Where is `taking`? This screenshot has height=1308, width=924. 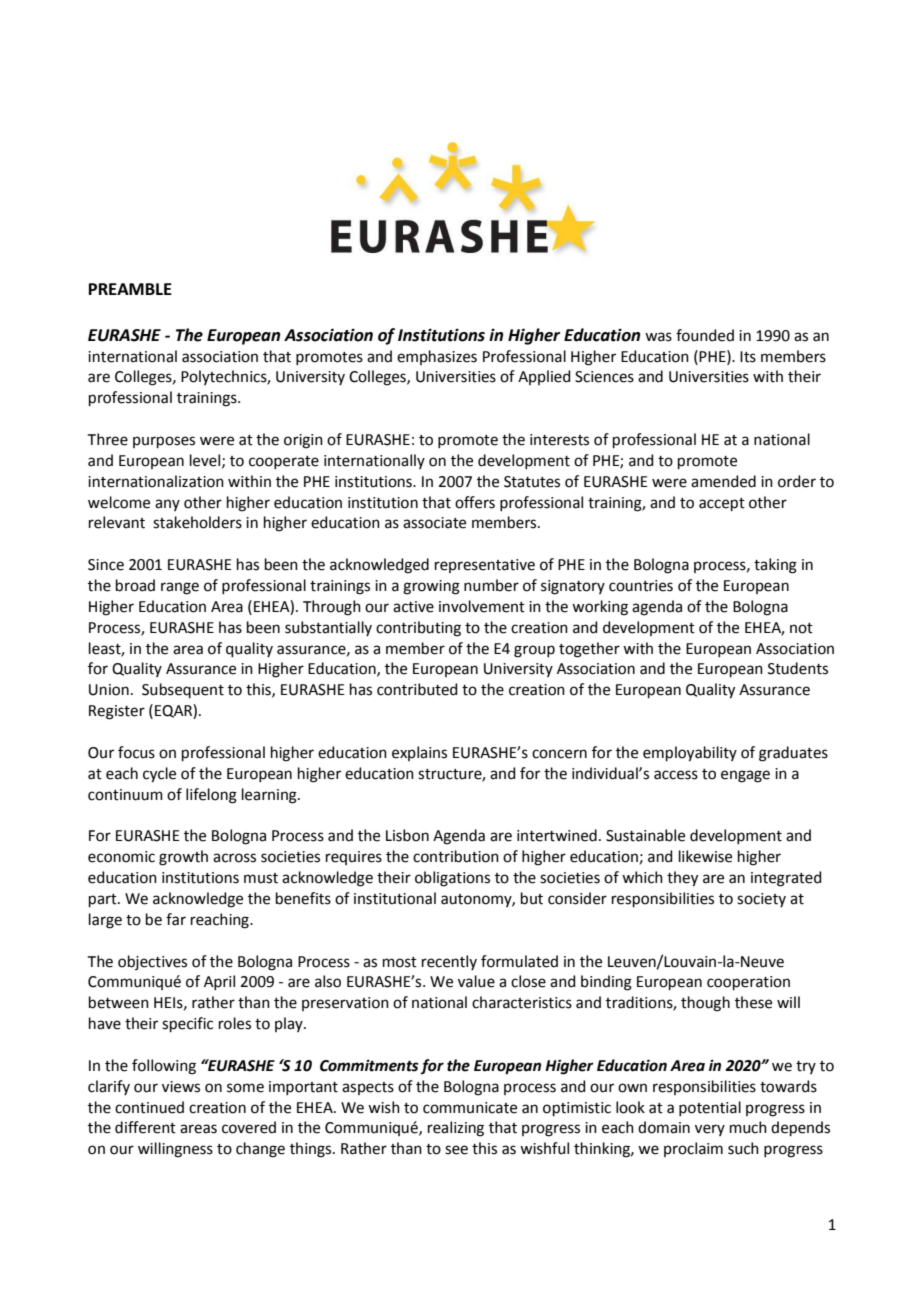 taking is located at coordinates (775, 566).
